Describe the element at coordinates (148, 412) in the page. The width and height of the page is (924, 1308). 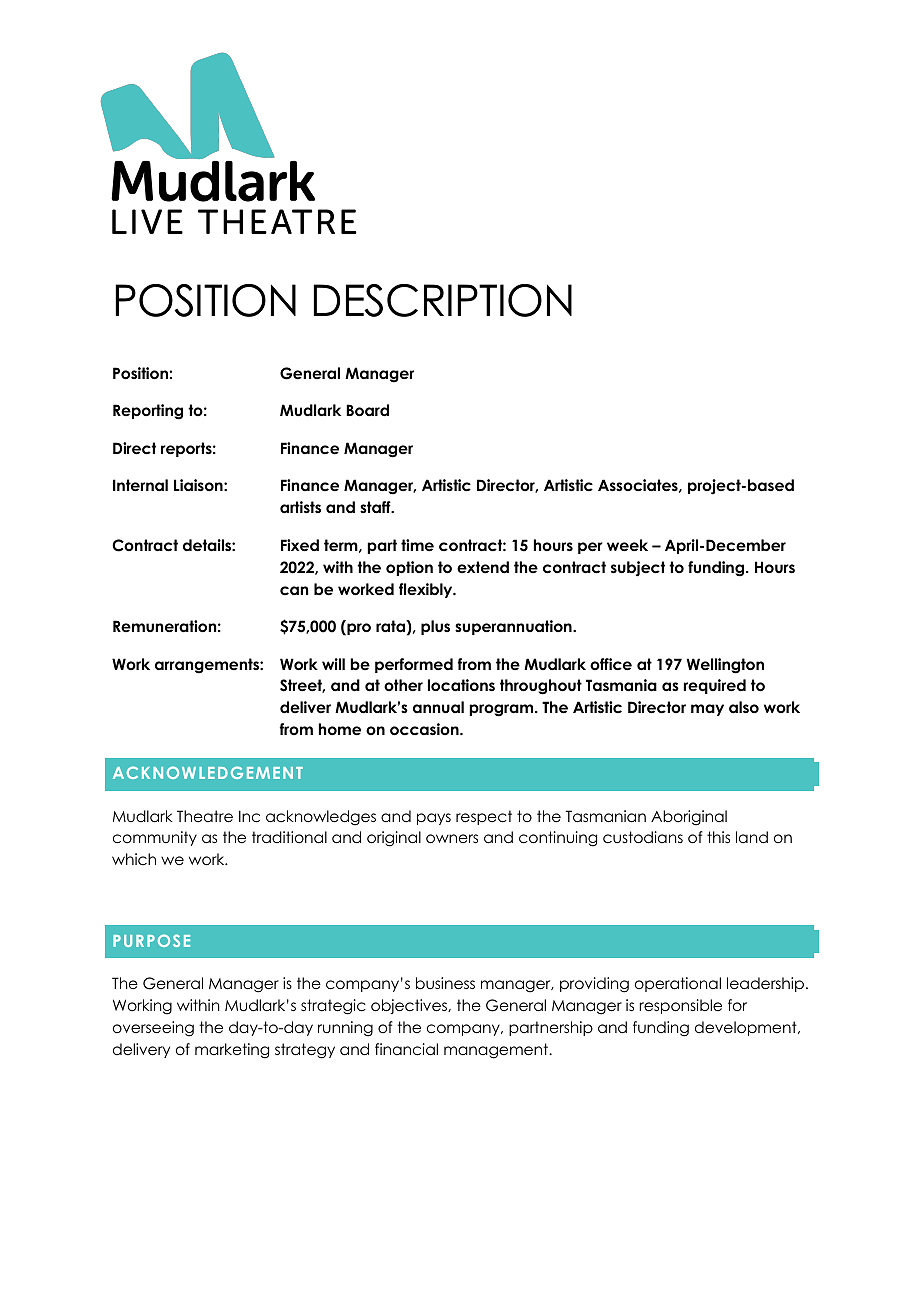
I see `Reporting` at that location.
